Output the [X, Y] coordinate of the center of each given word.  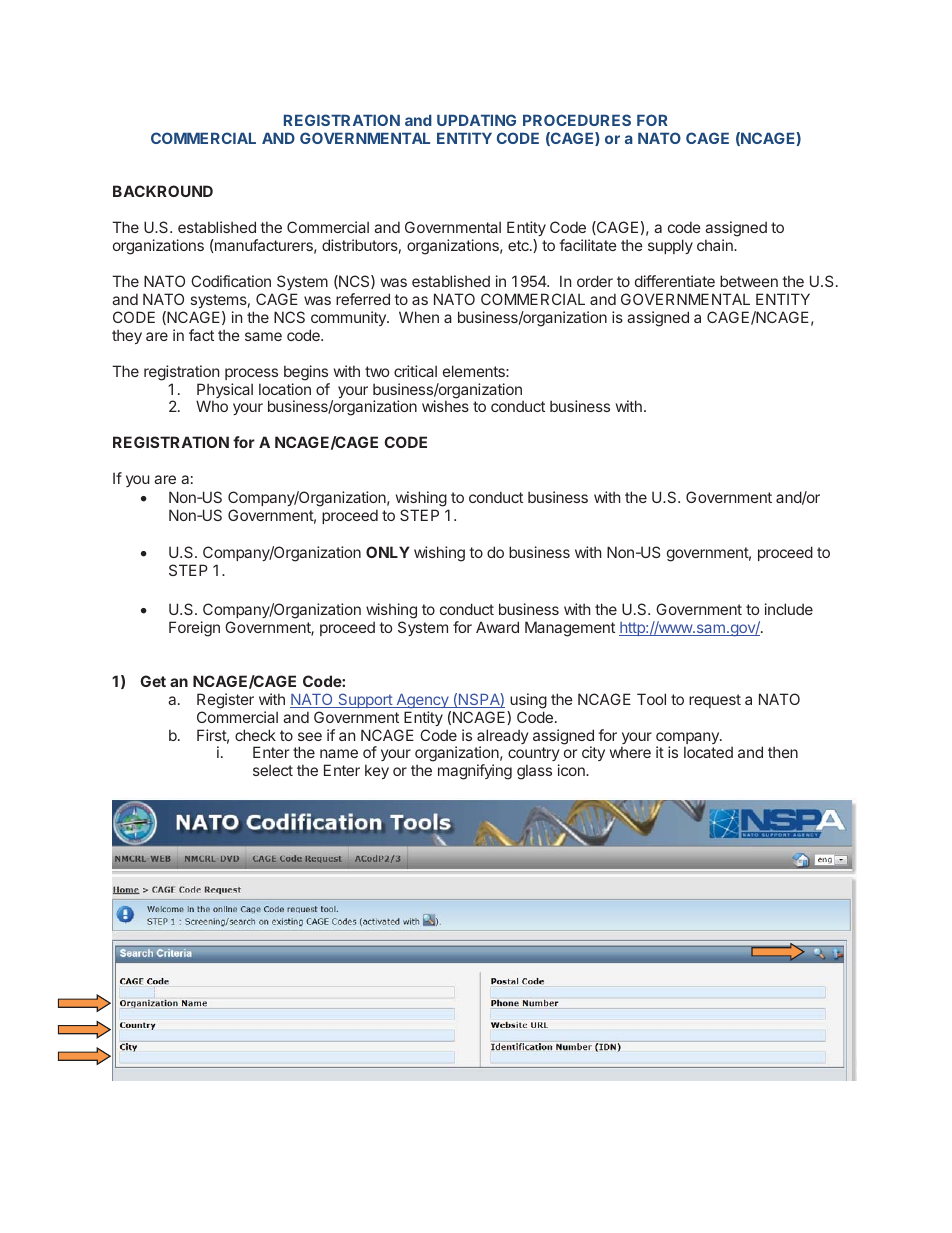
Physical [225, 392]
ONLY [388, 552]
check [255, 735]
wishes [445, 406]
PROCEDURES [577, 120]
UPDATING [476, 120]
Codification [231, 281]
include [789, 609]
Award [497, 627]
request [715, 701]
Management [570, 629]
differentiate [675, 281]
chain [716, 245]
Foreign [194, 629]
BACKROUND [163, 191]
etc [519, 245]
